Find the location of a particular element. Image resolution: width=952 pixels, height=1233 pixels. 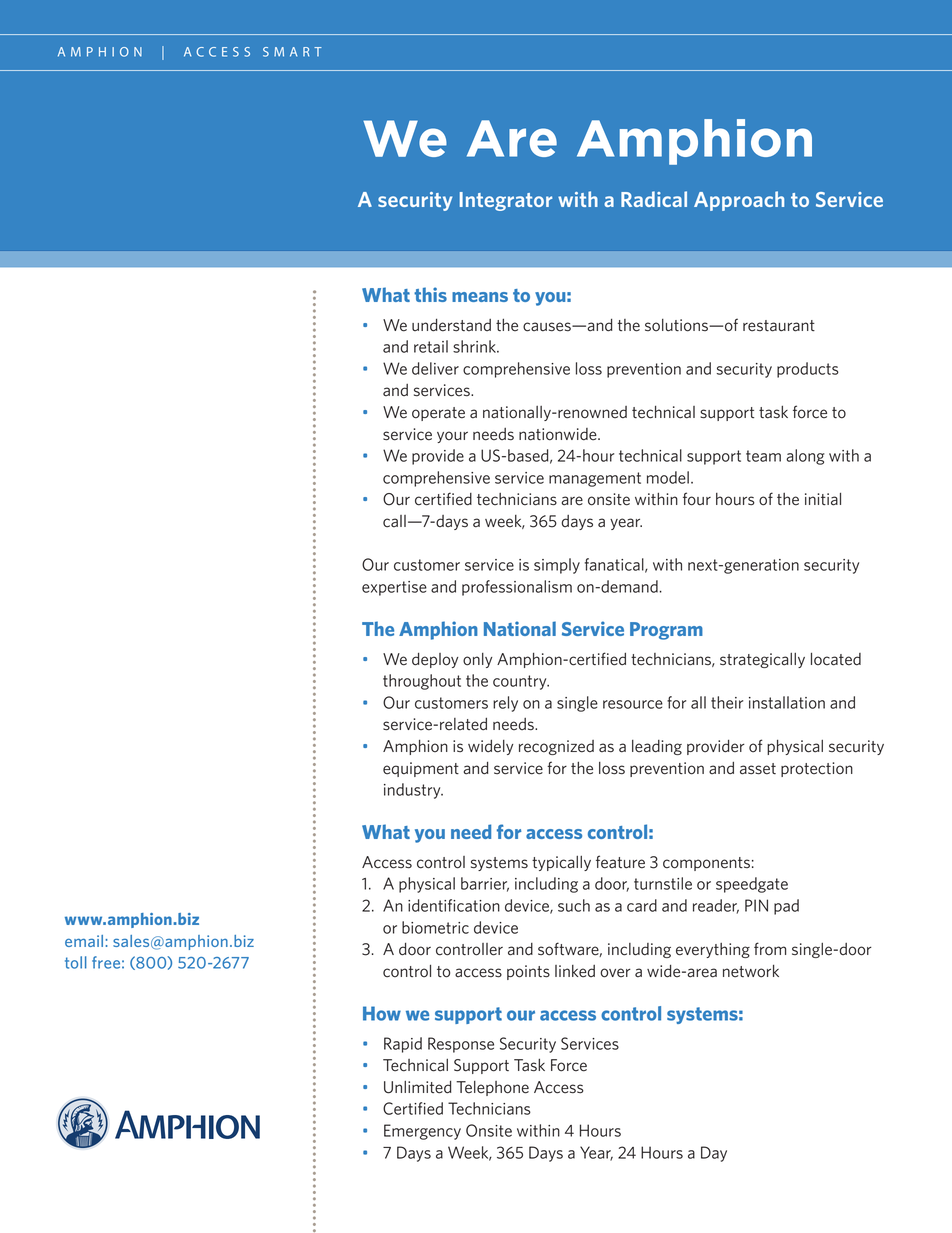

understand is located at coordinates (451, 325).
